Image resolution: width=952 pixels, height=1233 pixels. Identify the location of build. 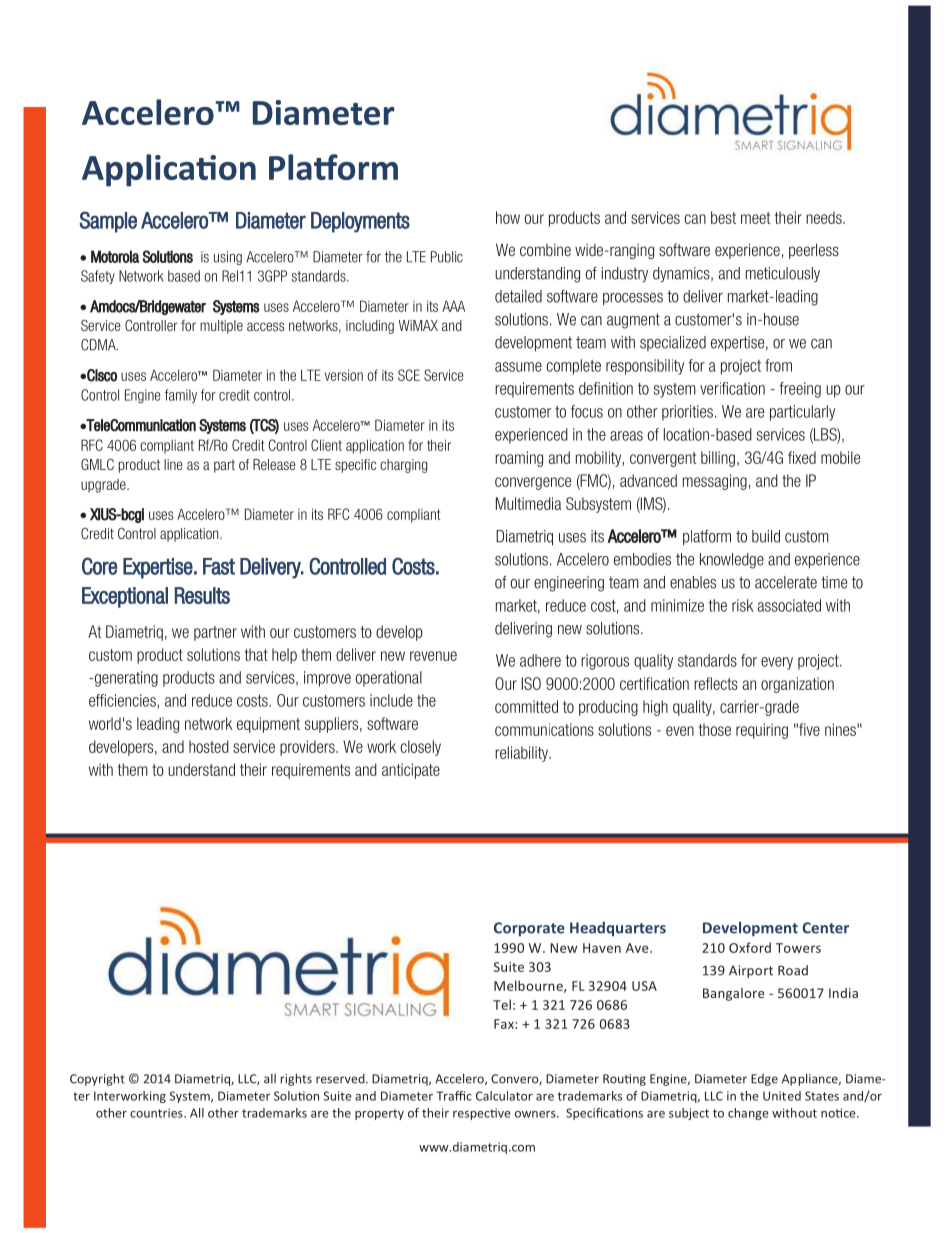
(766, 536).
